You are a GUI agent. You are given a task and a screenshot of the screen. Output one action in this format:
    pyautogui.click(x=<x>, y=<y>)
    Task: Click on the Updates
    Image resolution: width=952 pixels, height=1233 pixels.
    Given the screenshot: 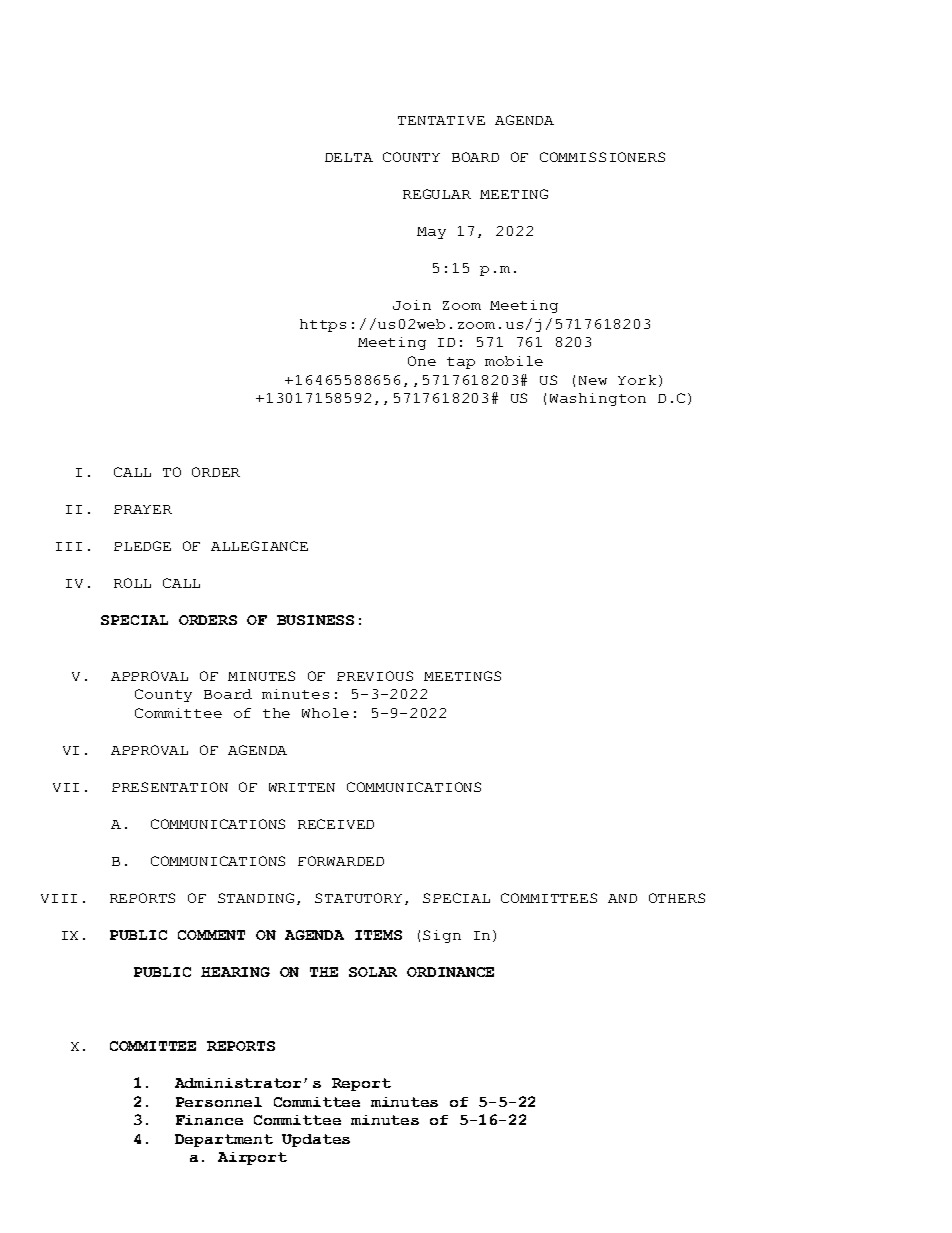 What is the action you would take?
    pyautogui.click(x=316, y=1140)
